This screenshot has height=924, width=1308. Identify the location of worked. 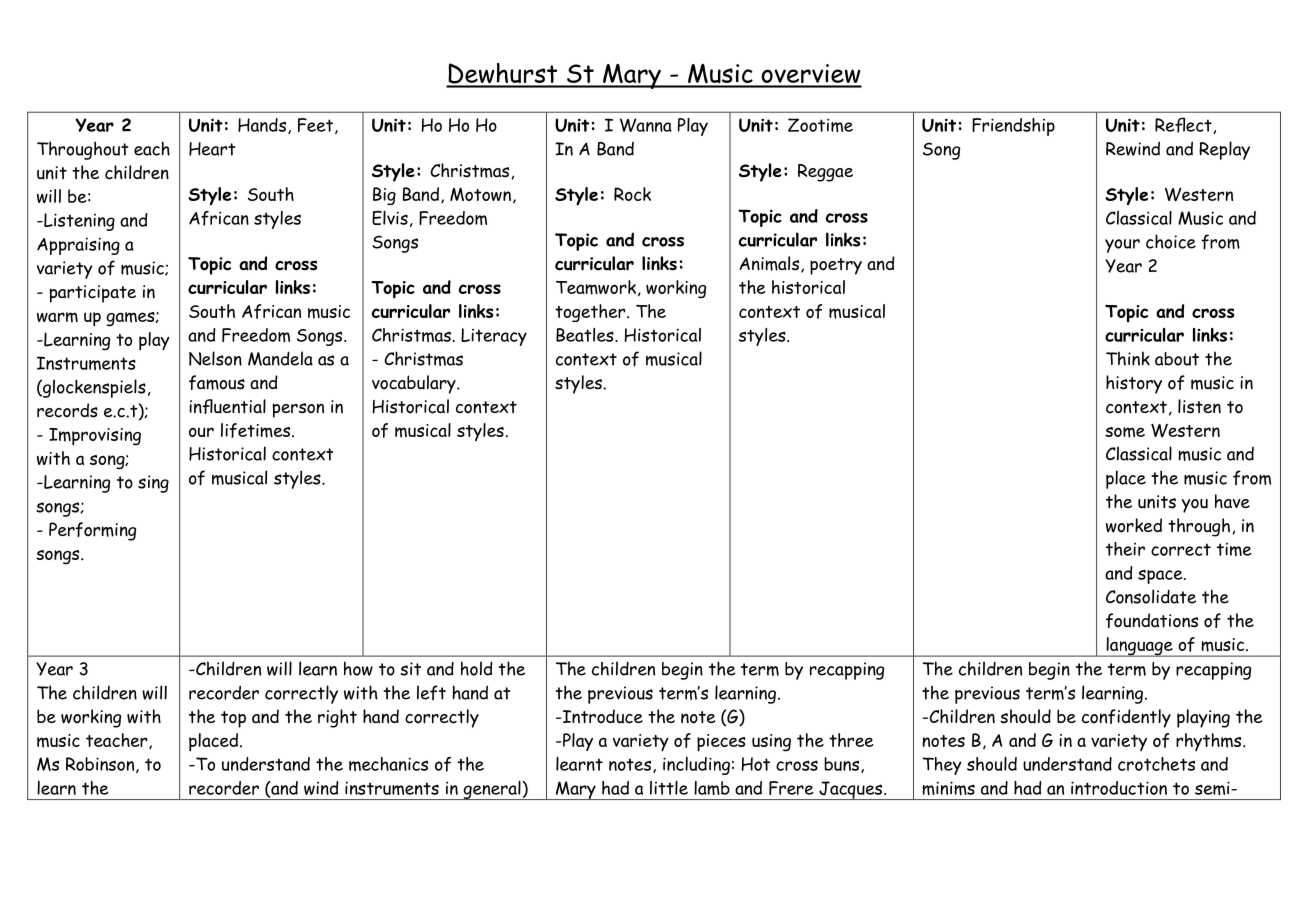
(1134, 525).
